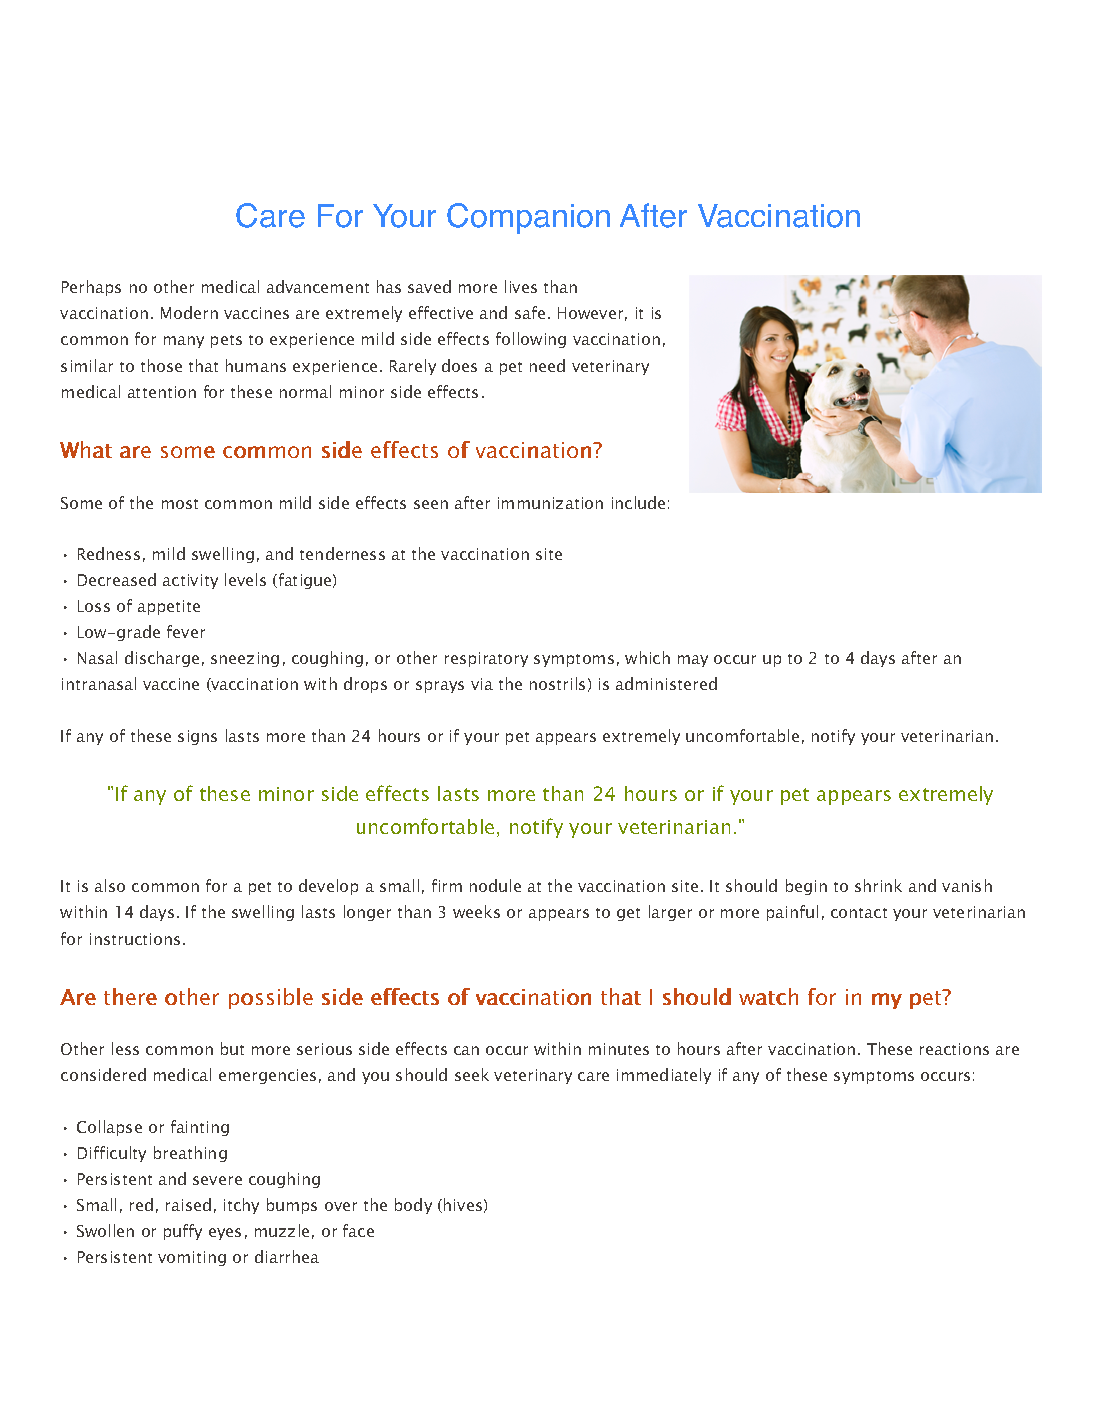  What do you see at coordinates (550, 503) in the image?
I see `immunization` at bounding box center [550, 503].
